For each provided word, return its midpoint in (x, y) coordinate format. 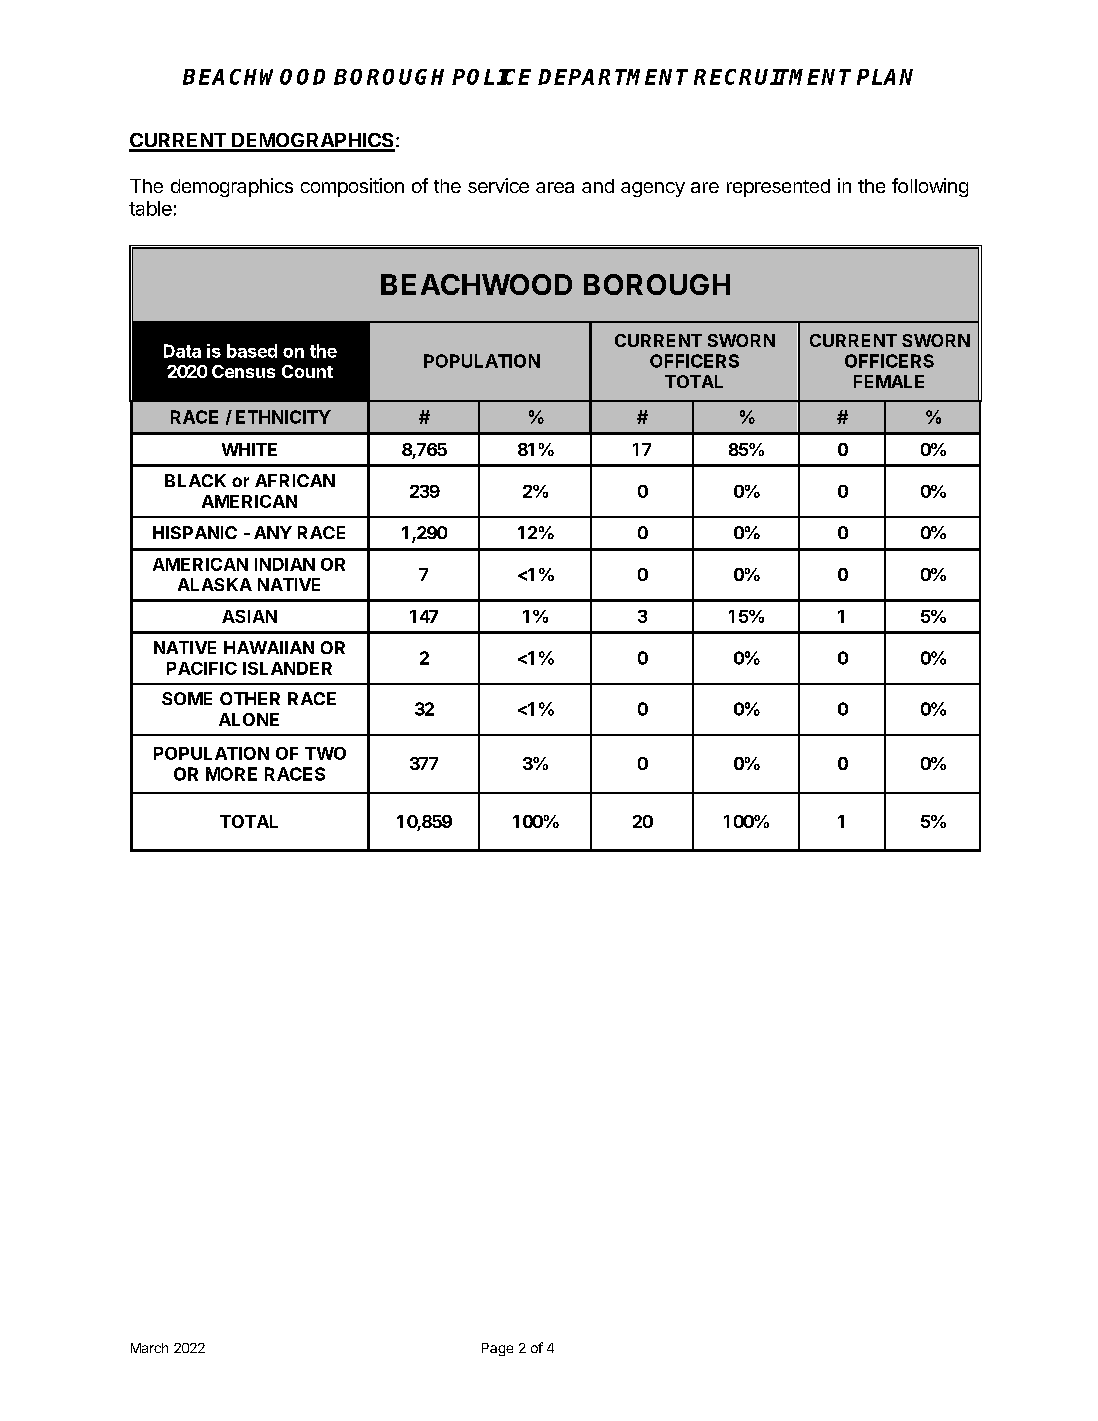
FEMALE (889, 381)
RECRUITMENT (772, 77)
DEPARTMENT (613, 77)
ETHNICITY (283, 417)
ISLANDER (287, 668)
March (149, 1348)
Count (307, 371)
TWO (325, 753)
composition (352, 187)
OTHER (250, 698)
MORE (231, 774)
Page (497, 1349)
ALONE (249, 719)
